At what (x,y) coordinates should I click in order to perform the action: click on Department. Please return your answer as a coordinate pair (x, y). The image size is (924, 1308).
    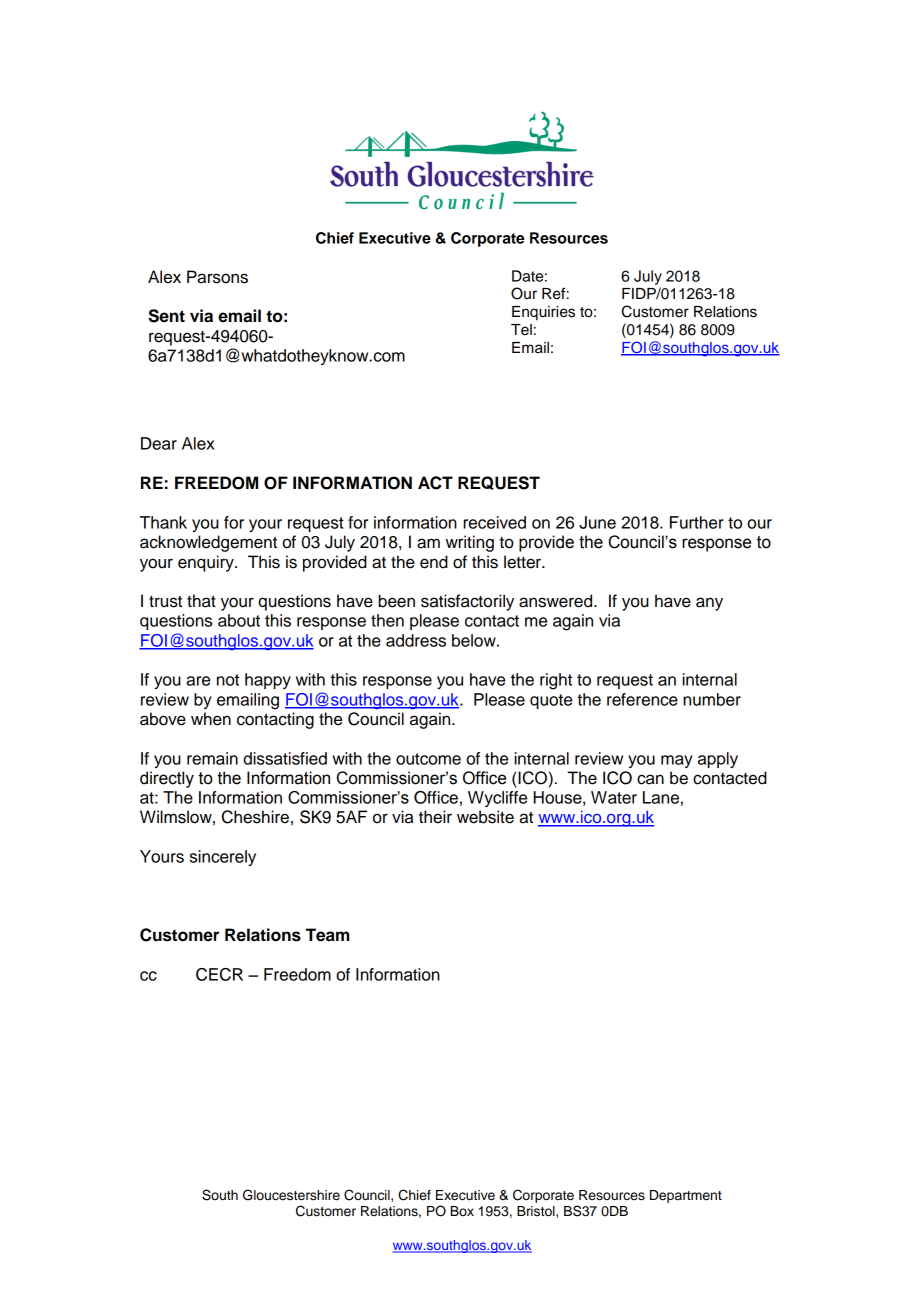
    Looking at the image, I should click on (686, 1196).
